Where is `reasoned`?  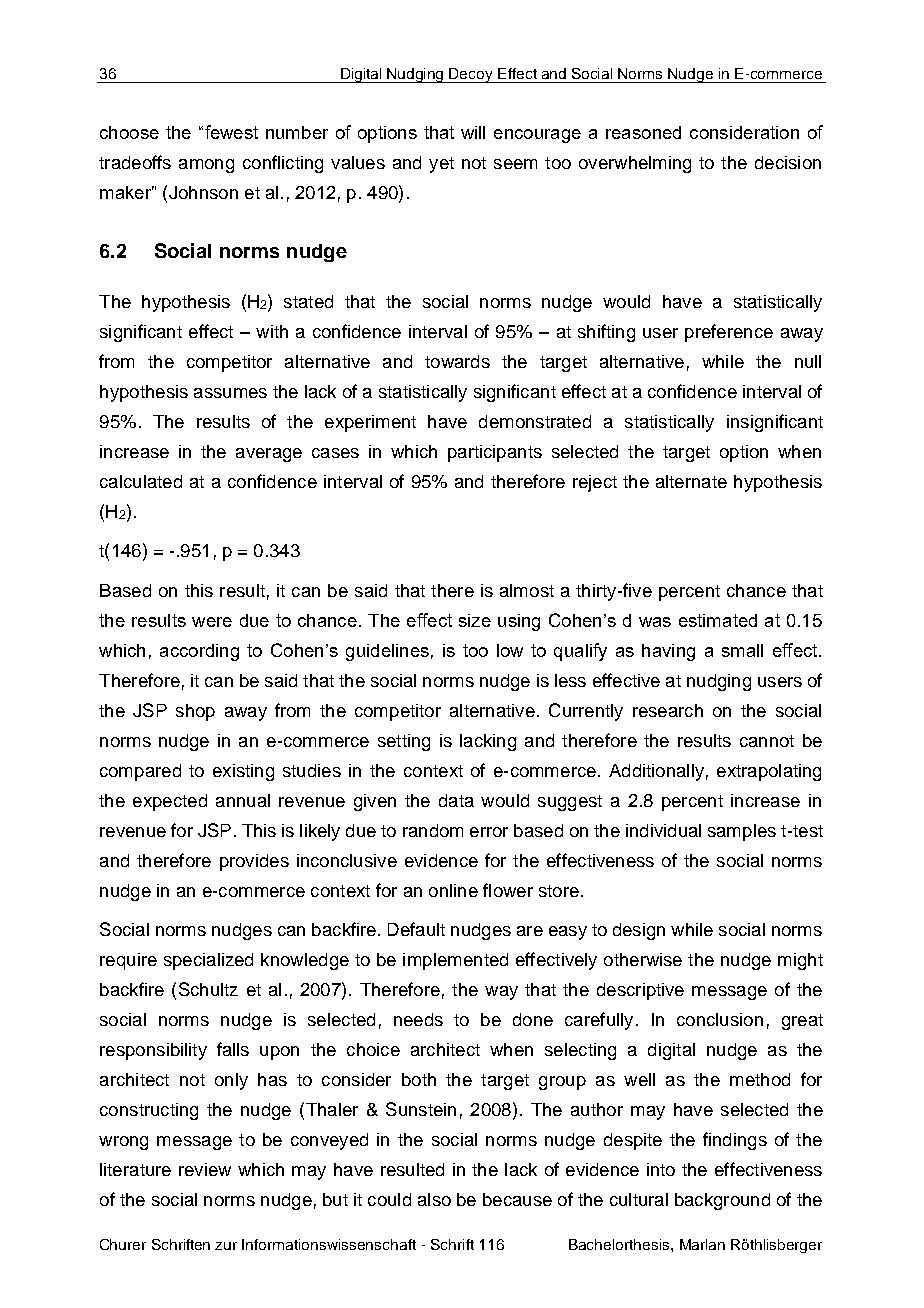 reasoned is located at coordinates (643, 132).
